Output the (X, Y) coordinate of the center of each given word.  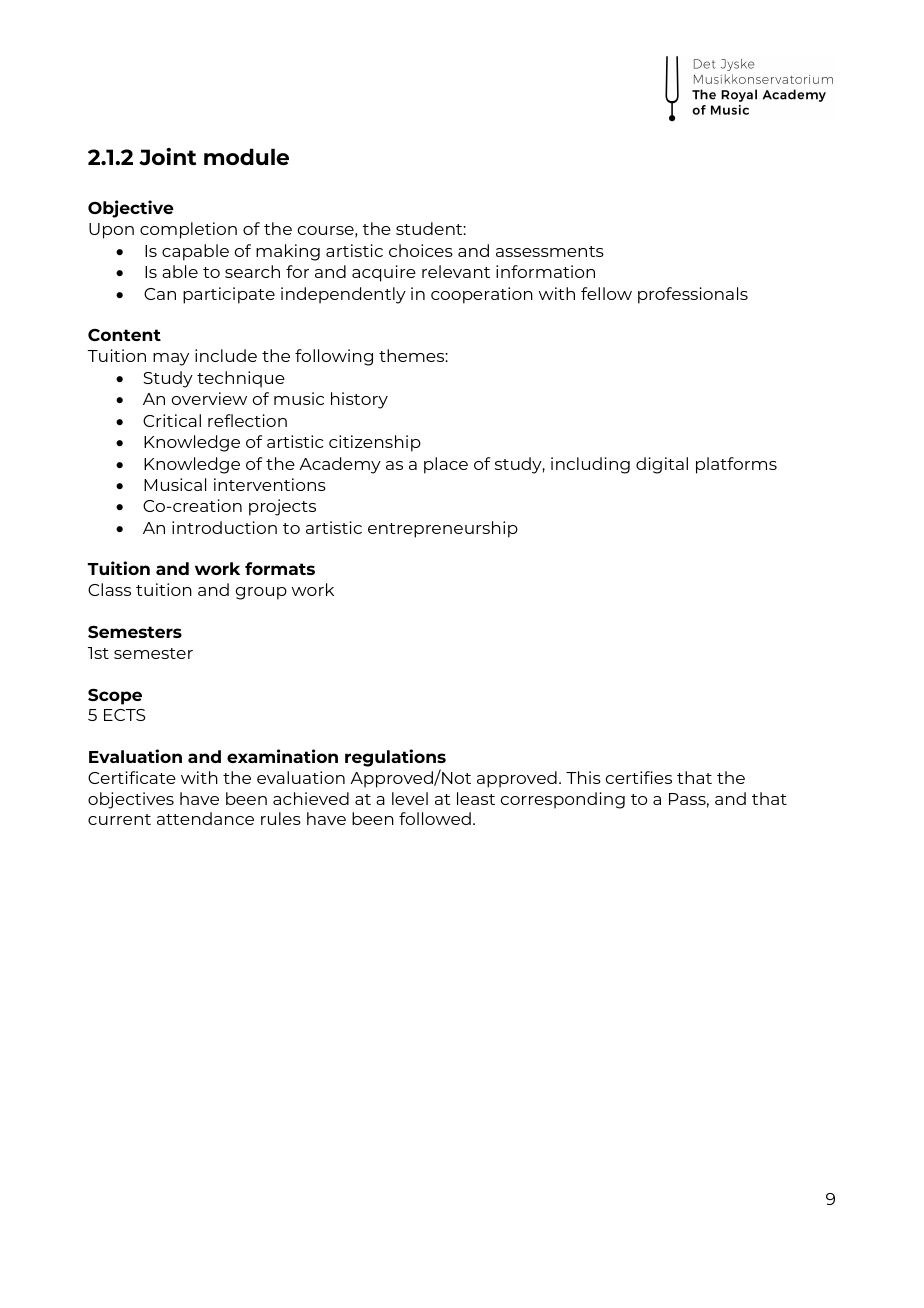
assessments (550, 251)
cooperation (482, 295)
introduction (224, 527)
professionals (693, 295)
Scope (115, 696)
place (446, 465)
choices (421, 250)
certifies (639, 777)
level (410, 798)
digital (662, 465)
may (171, 359)
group (261, 593)
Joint (167, 157)
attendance (205, 818)
